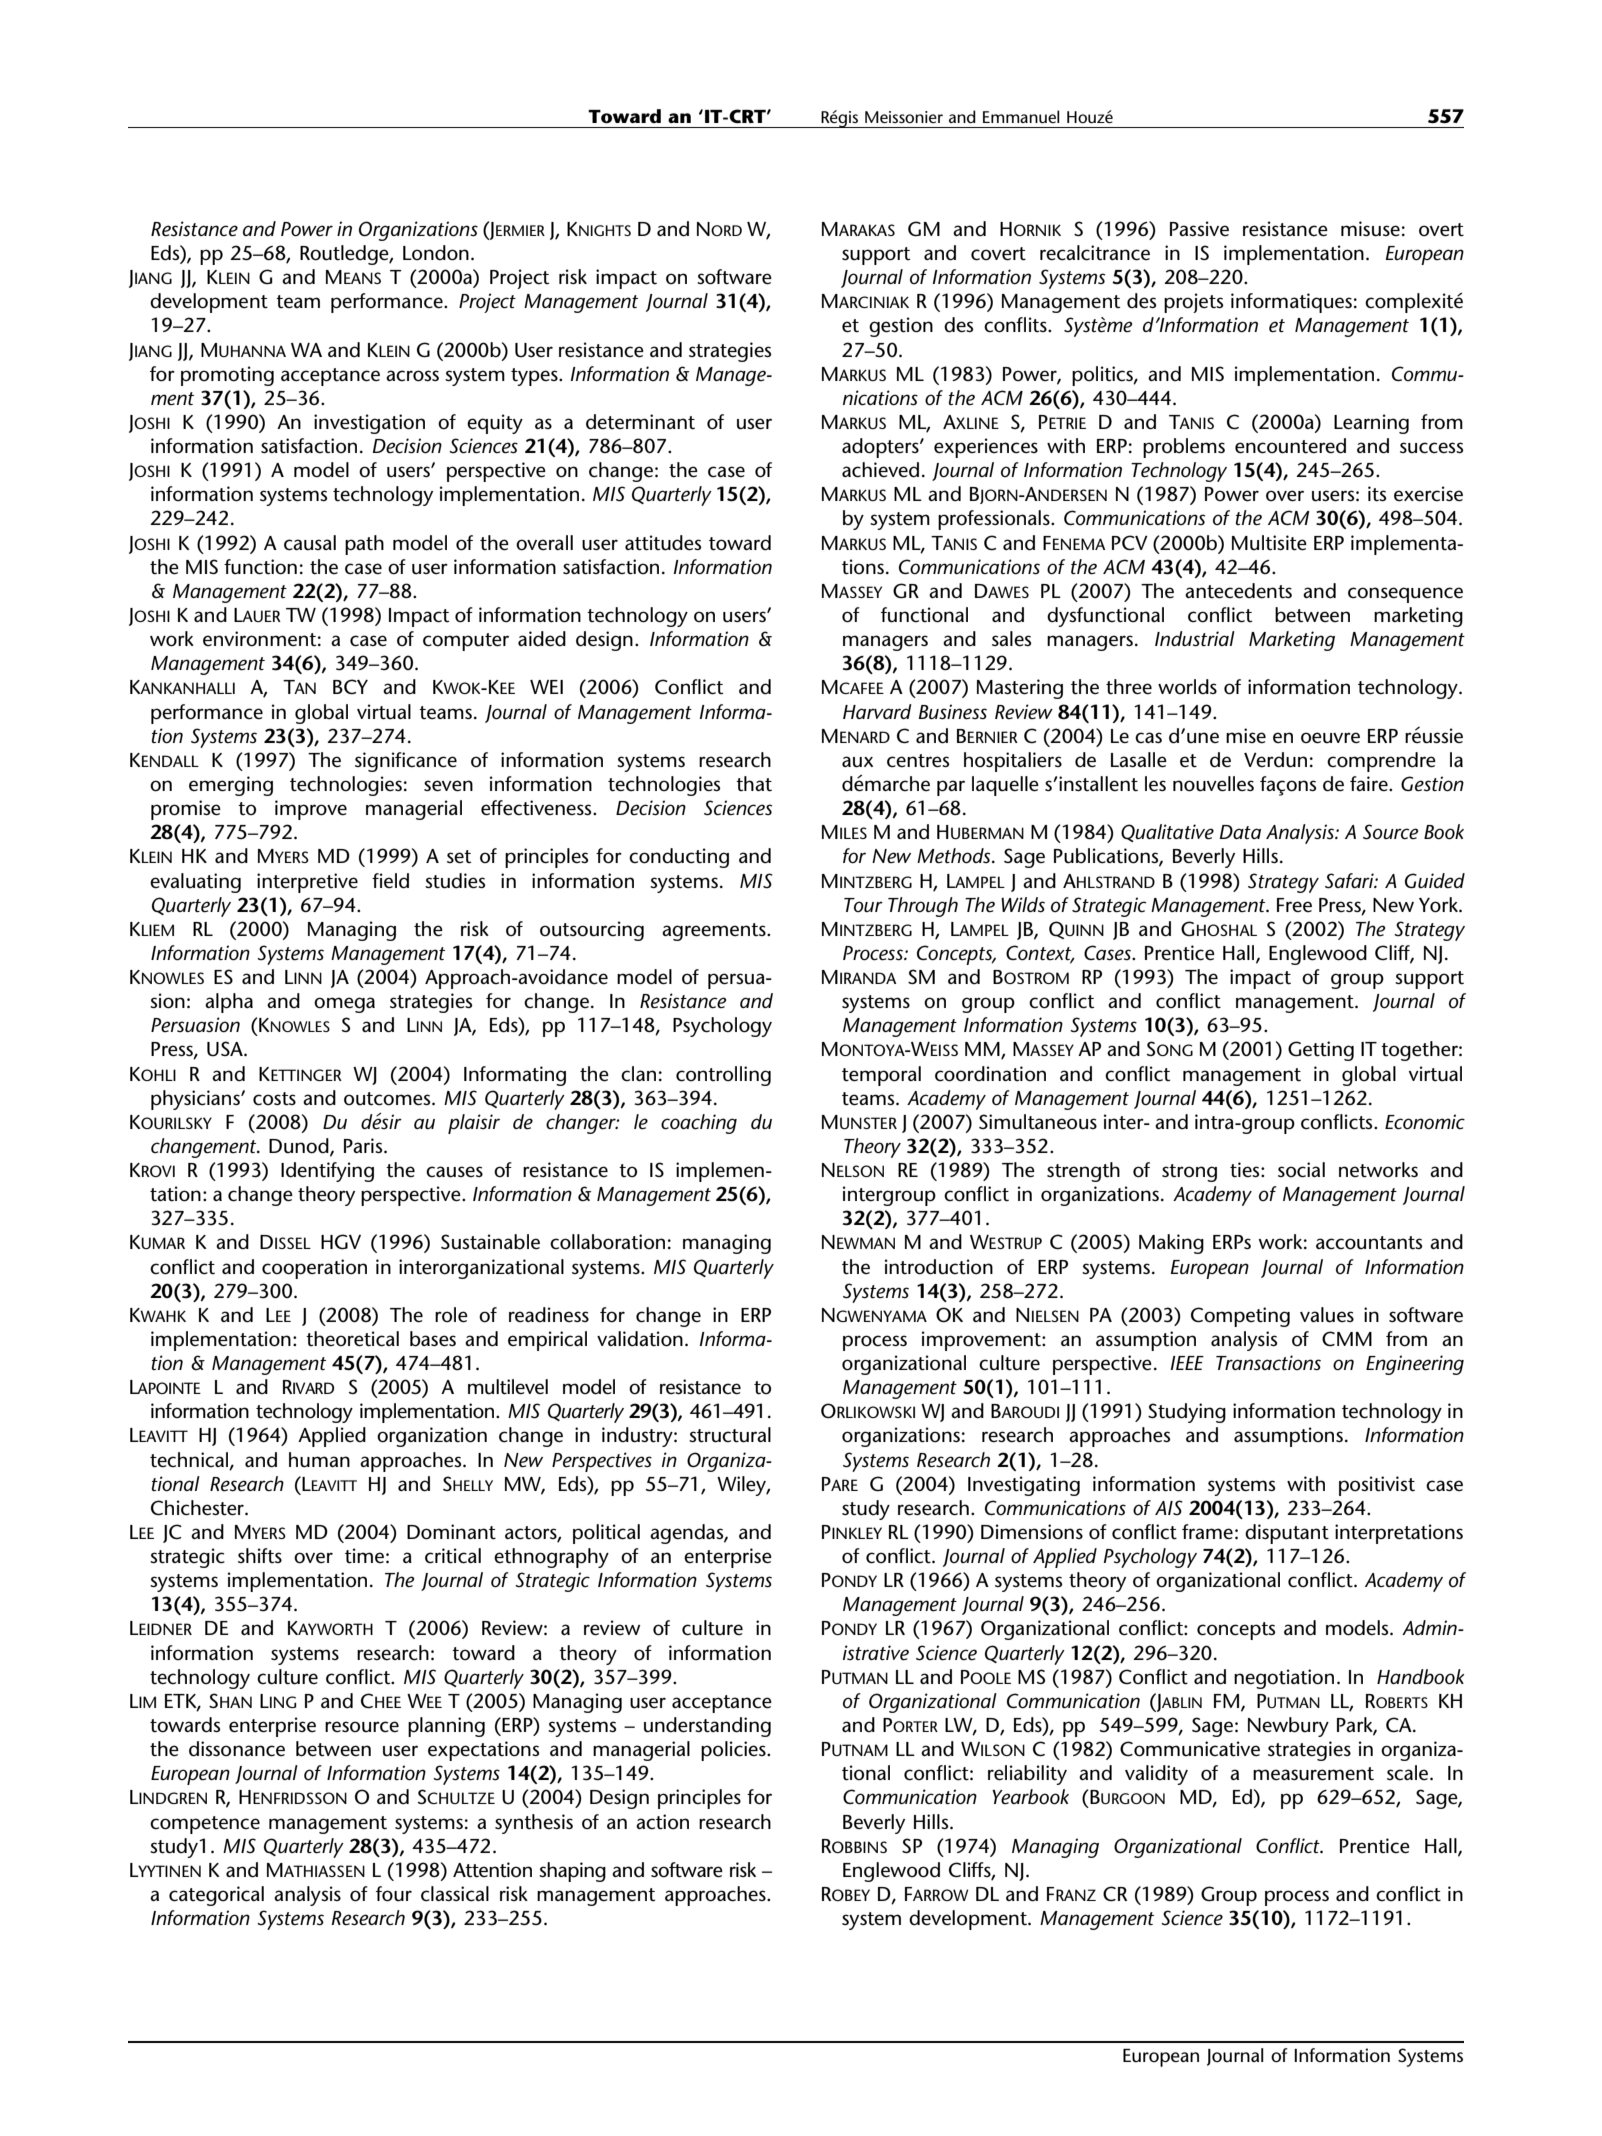 The image size is (1602, 2136). I want to click on four, so click(394, 1894).
